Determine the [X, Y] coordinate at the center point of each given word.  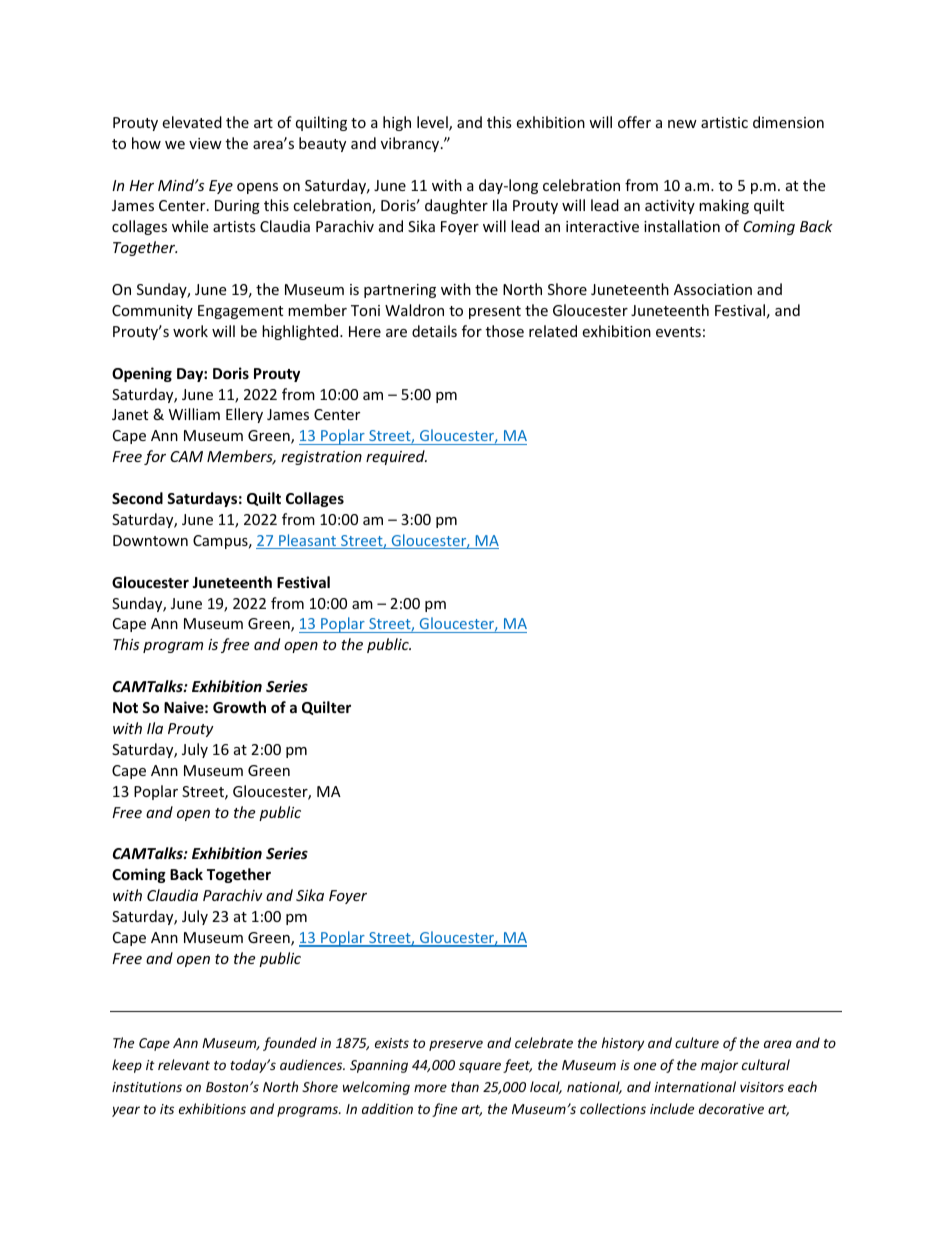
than [465, 1086]
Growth [239, 707]
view [205, 143]
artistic [724, 122]
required [396, 457]
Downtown [150, 540]
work [190, 331]
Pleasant [308, 541]
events [678, 332]
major [719, 1066]
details [434, 331]
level [433, 123]
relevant [184, 1064]
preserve [456, 1045]
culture [697, 1042]
